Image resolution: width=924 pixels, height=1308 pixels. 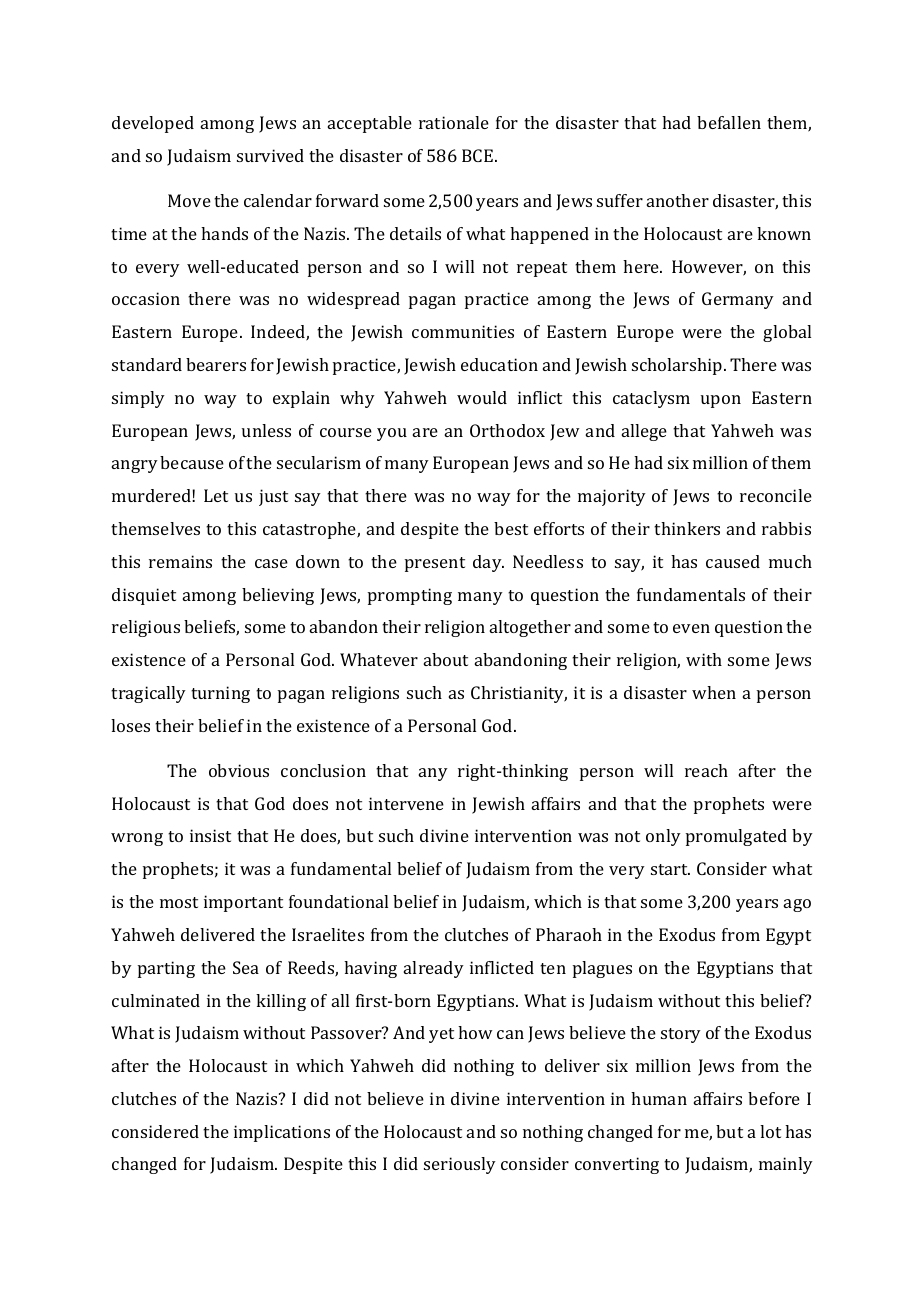 I want to click on BCE, so click(x=479, y=155).
